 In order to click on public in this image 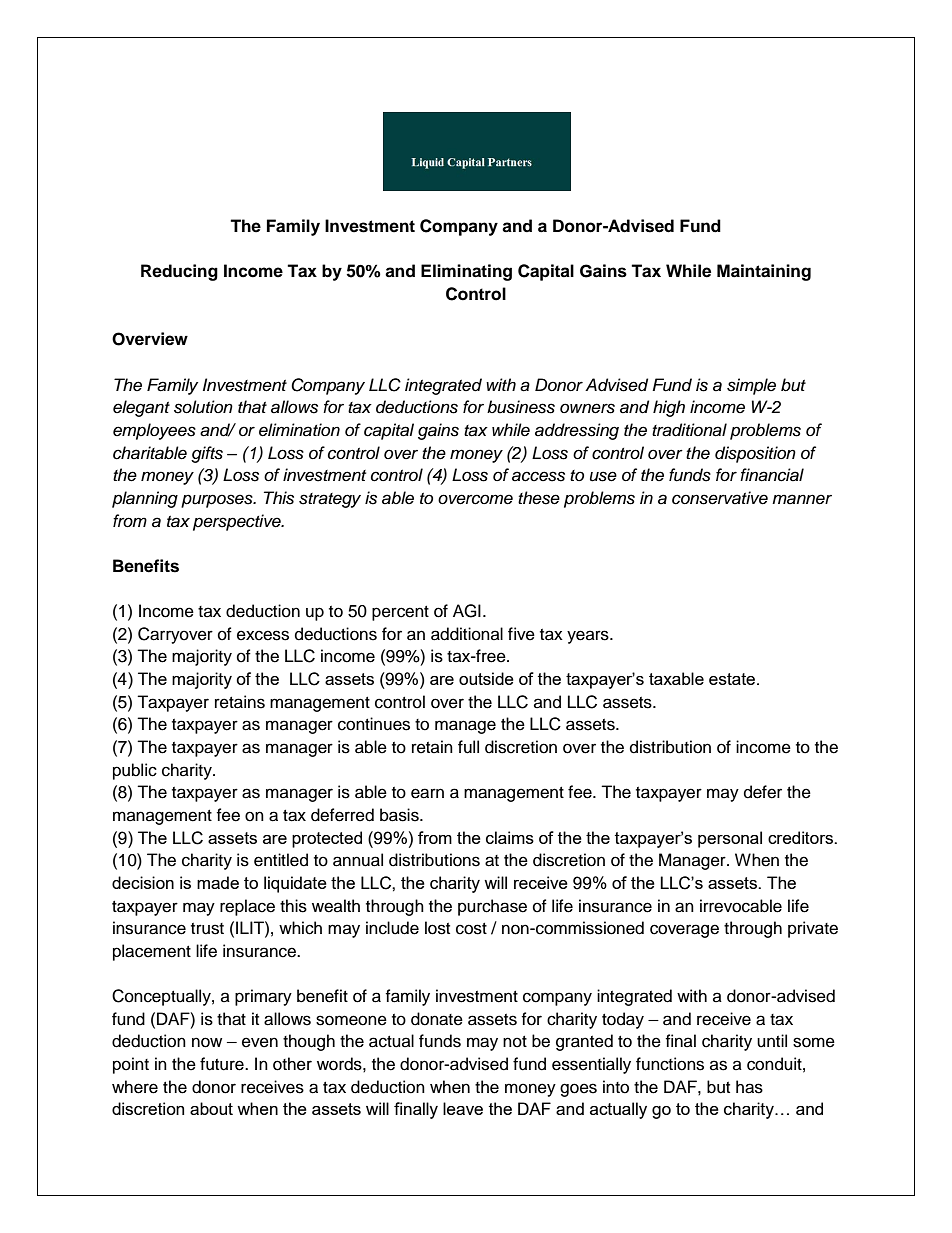, I will do `click(135, 771)`.
